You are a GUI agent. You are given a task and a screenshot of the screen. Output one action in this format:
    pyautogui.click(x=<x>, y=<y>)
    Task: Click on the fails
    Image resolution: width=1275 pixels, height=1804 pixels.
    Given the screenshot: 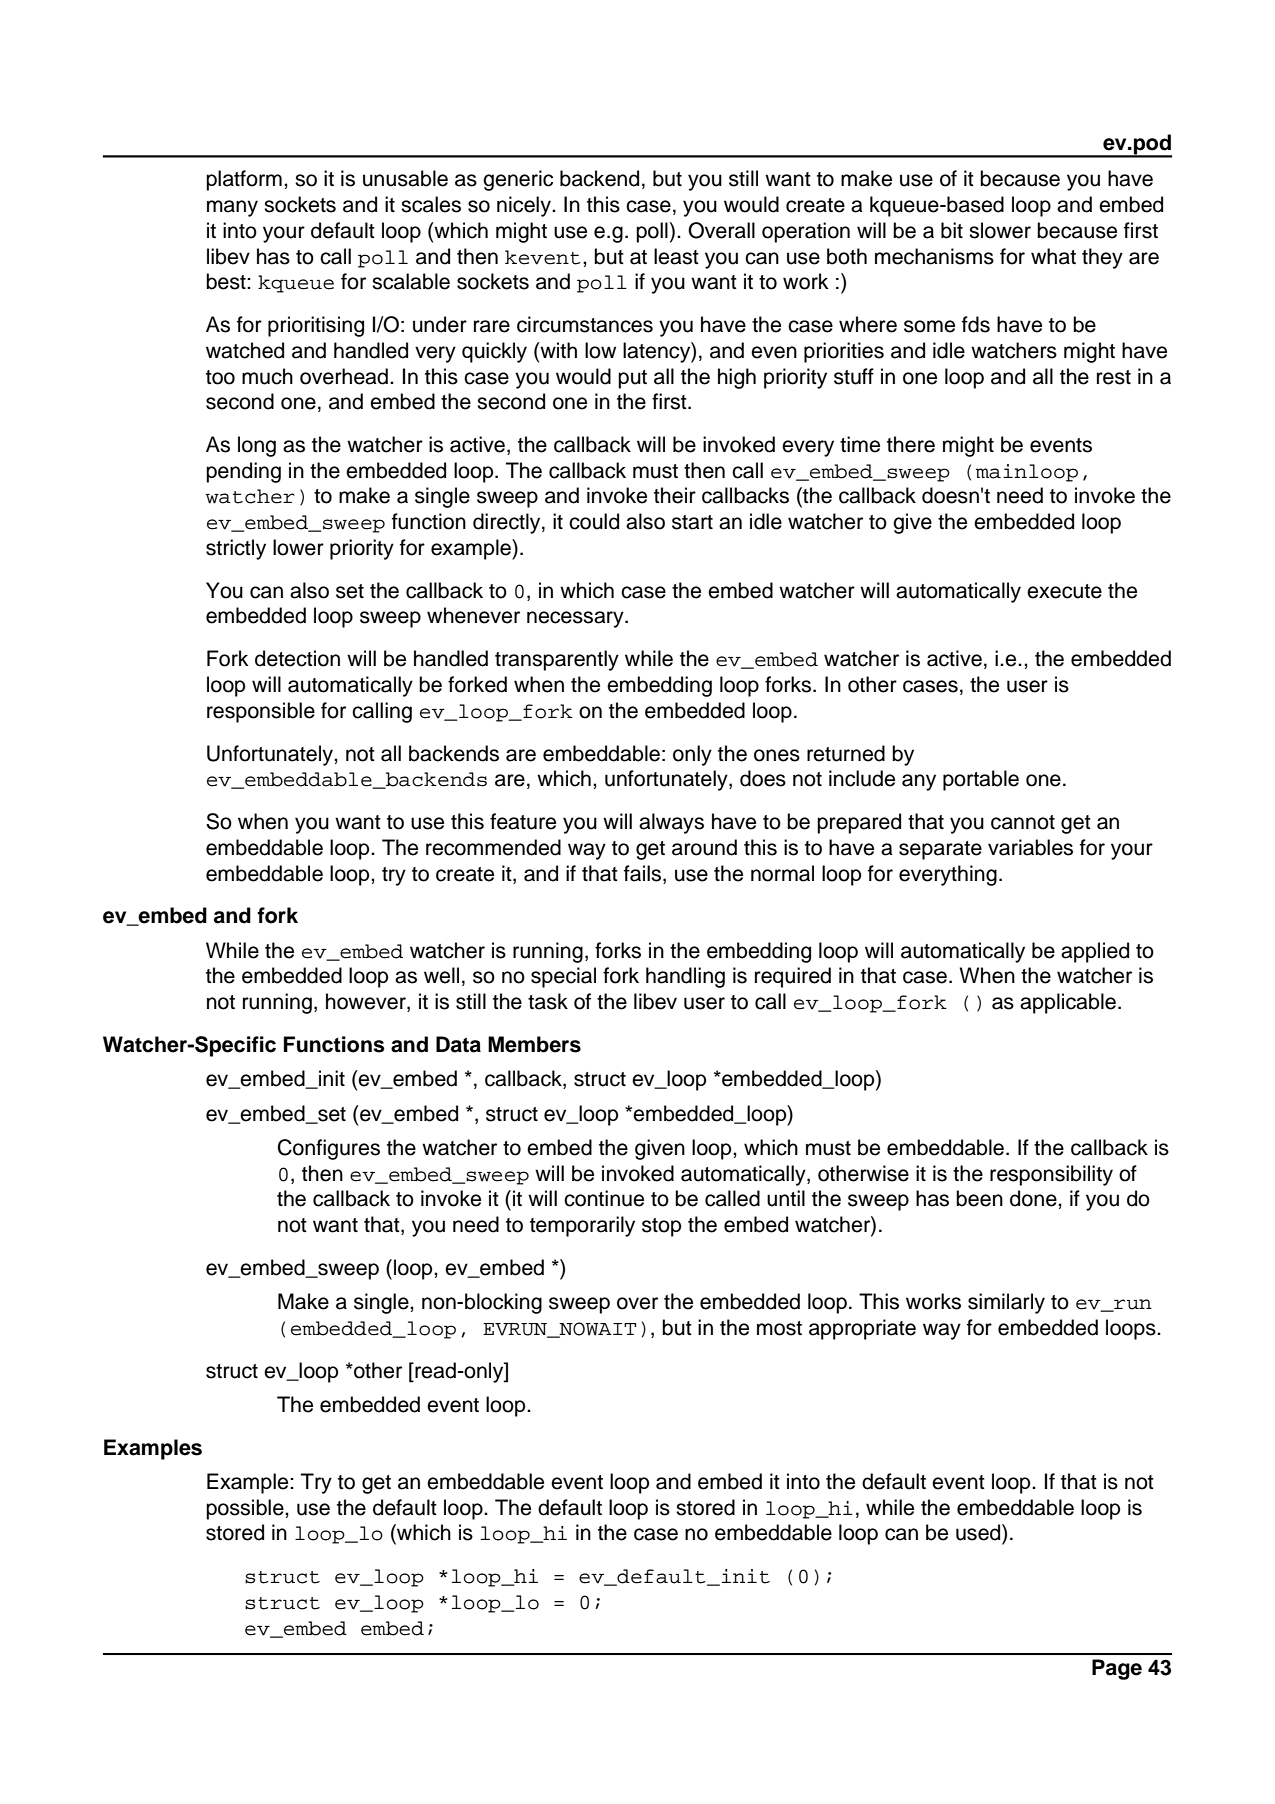 What is the action you would take?
    pyautogui.click(x=644, y=873)
